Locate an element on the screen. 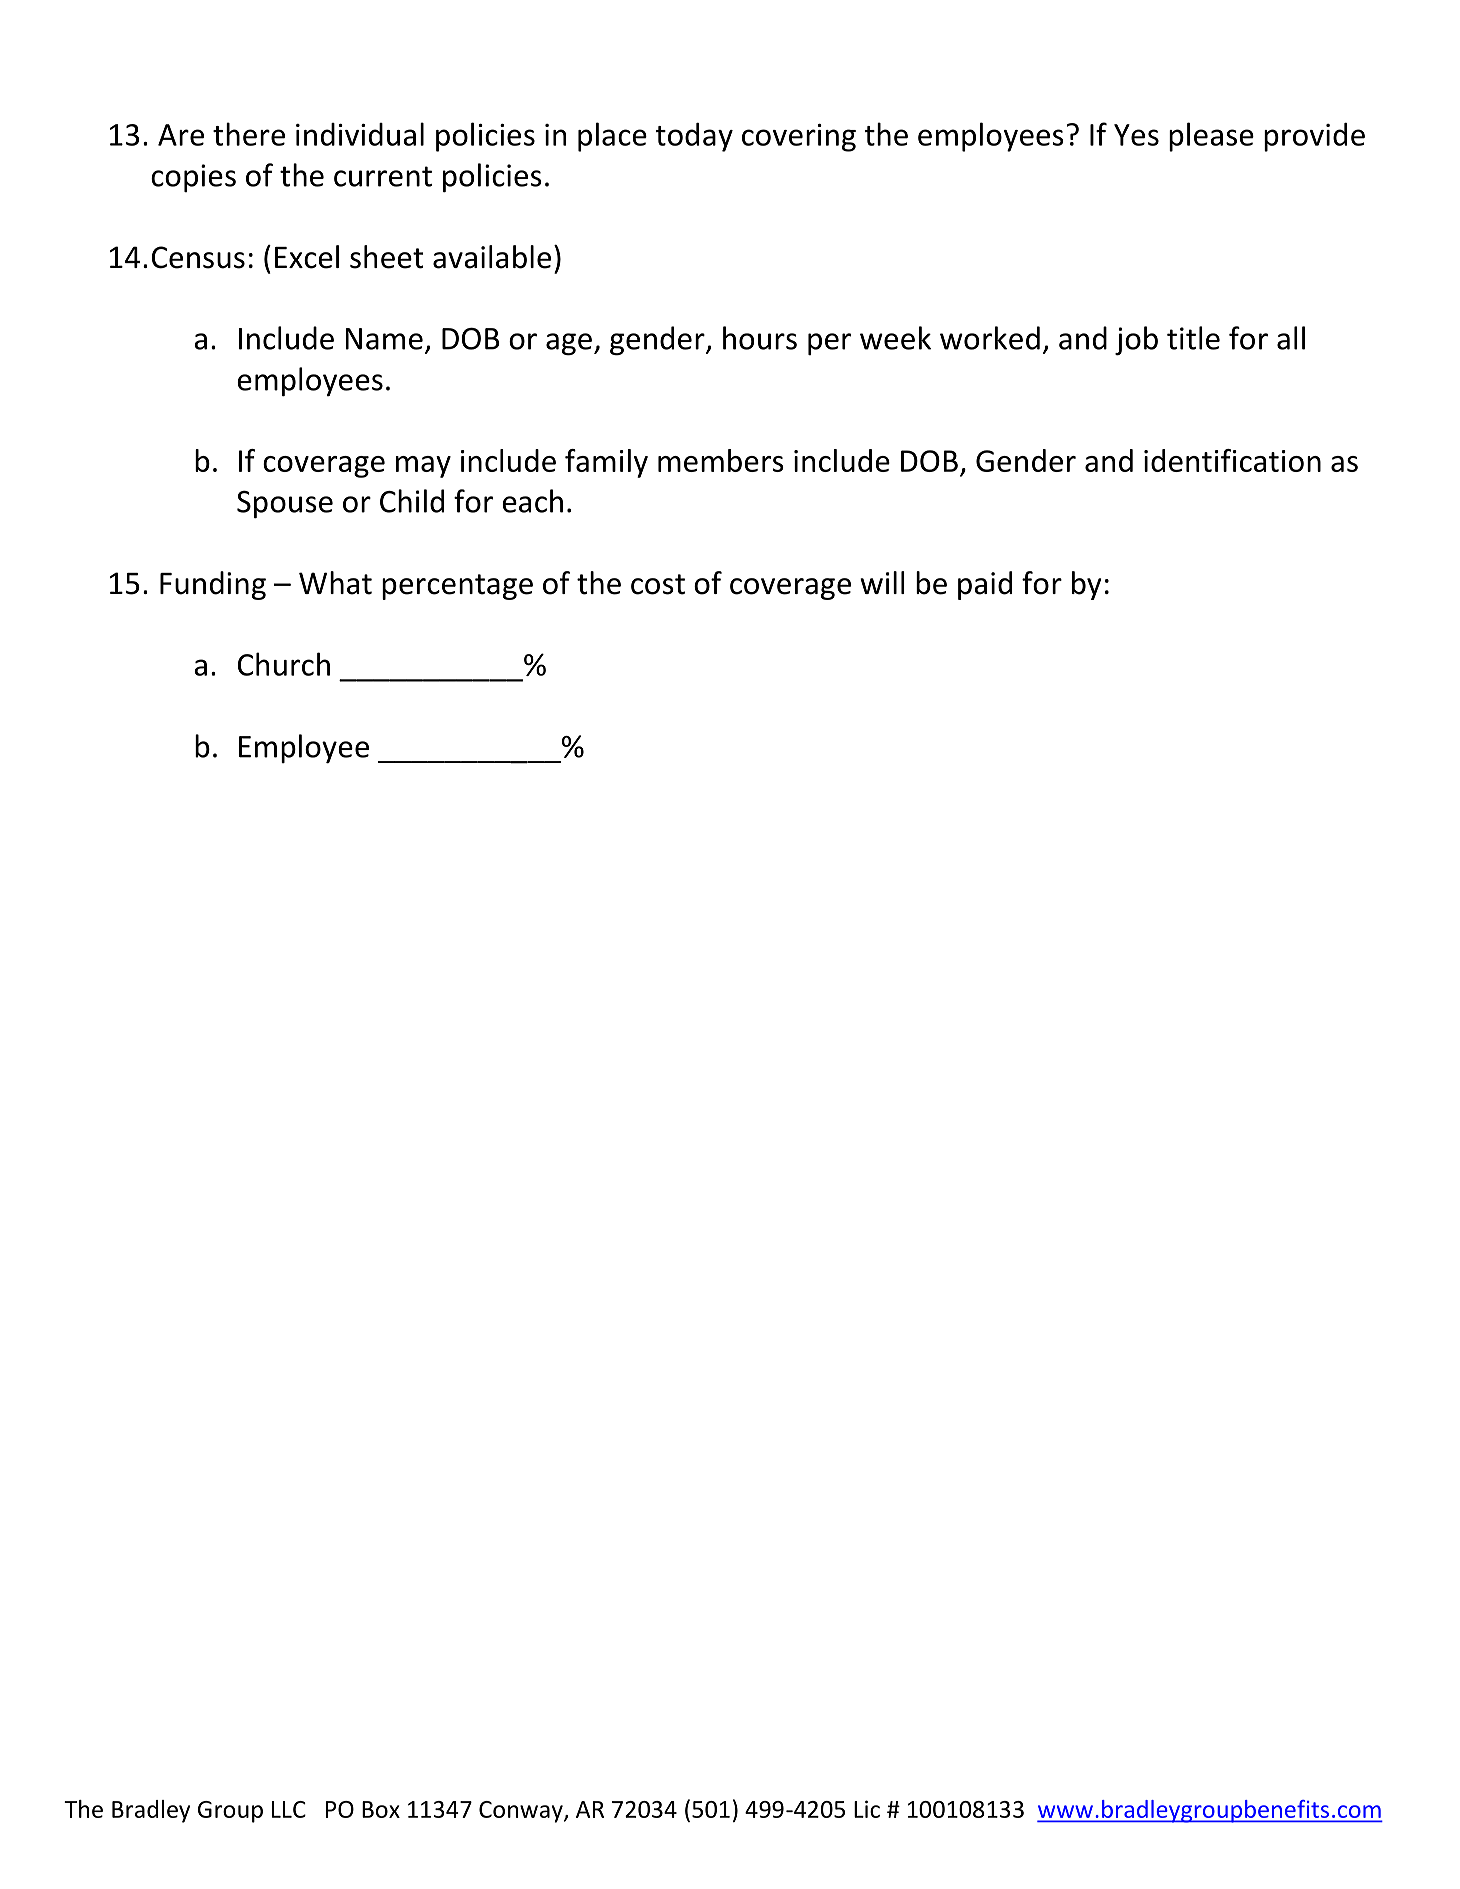 This screenshot has width=1460, height=1889. Funding is located at coordinates (213, 585).
